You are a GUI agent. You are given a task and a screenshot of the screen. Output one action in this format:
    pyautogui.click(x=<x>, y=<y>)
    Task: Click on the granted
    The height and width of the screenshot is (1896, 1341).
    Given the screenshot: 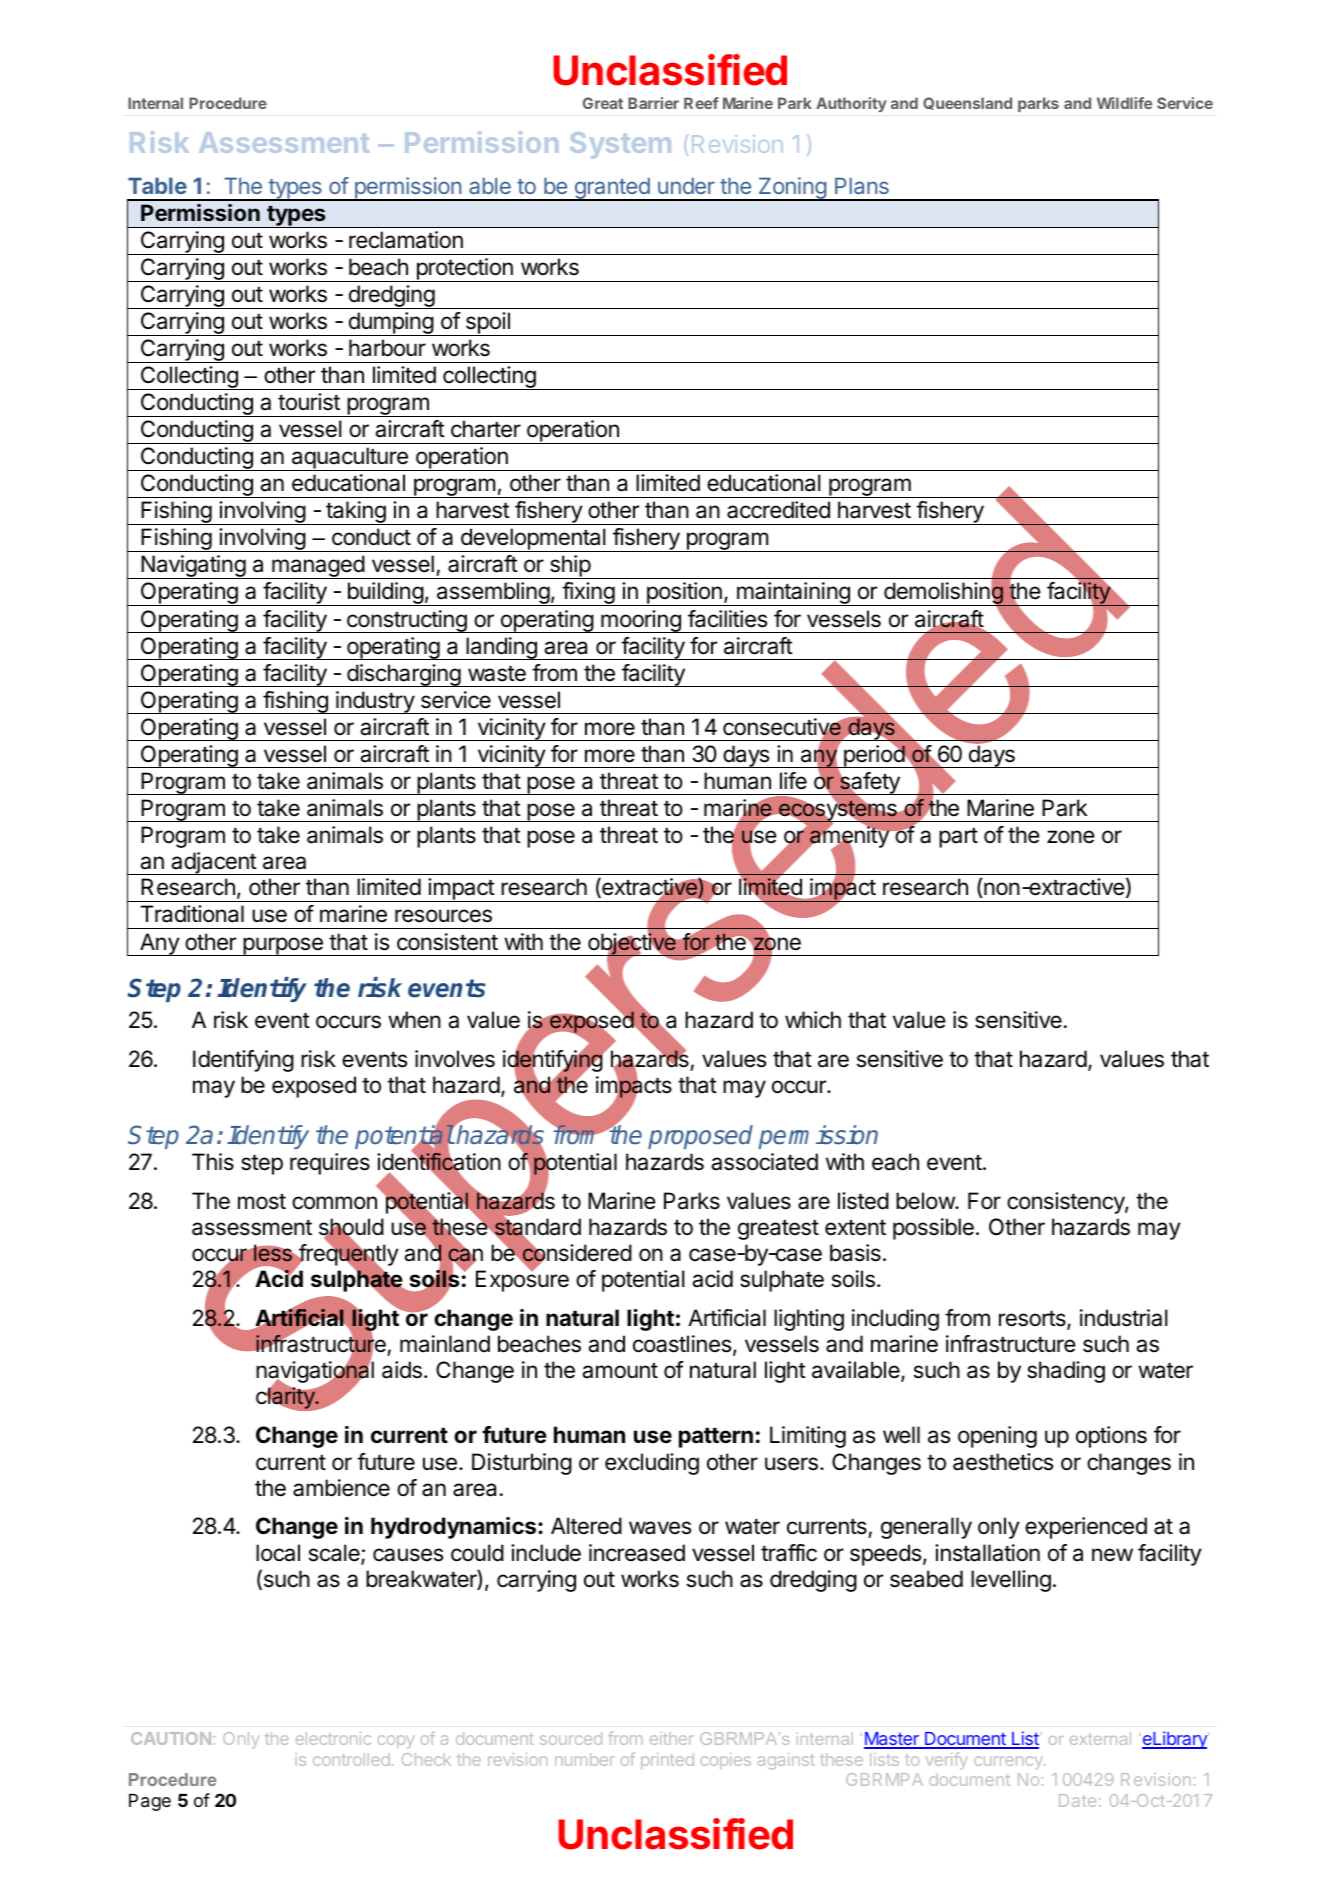 What is the action you would take?
    pyautogui.click(x=612, y=189)
